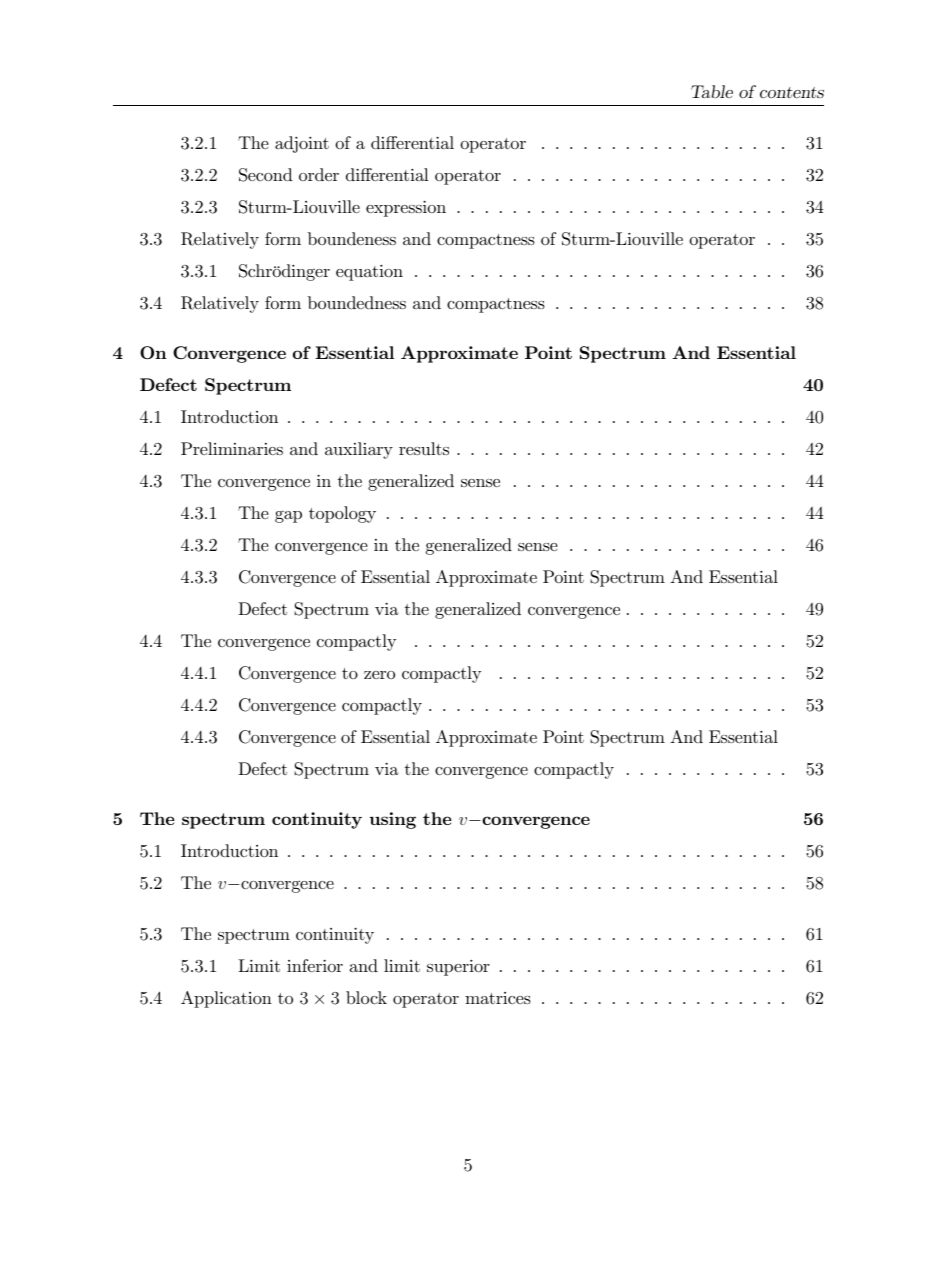 The height and width of the screenshot is (1288, 936). Describe the element at coordinates (424, 448) in the screenshot. I see `results` at that location.
